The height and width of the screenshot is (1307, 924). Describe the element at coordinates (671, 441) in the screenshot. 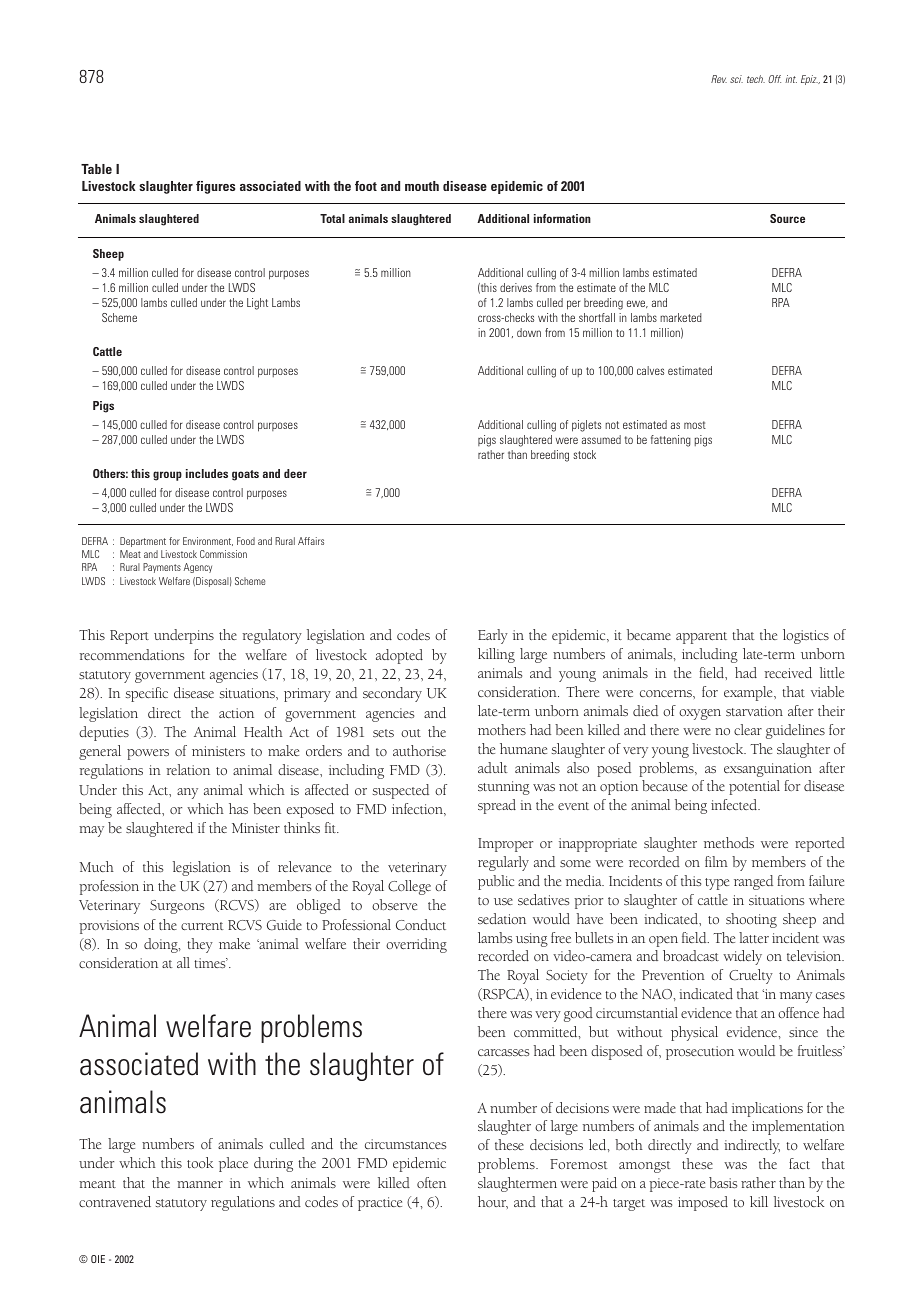

I see `fattening` at that location.
